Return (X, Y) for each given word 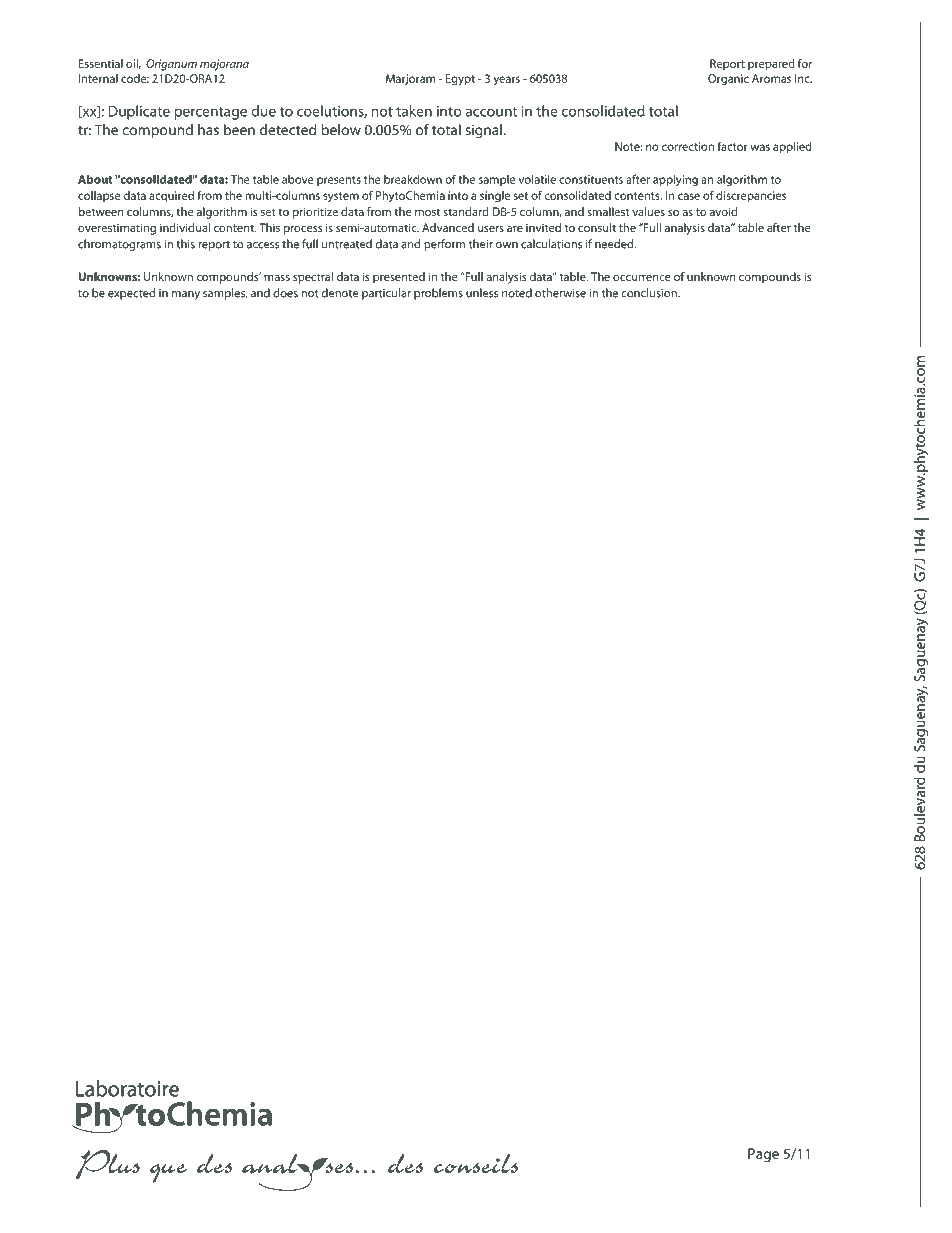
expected (131, 294)
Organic (728, 80)
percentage (210, 113)
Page (763, 1155)
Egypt (460, 80)
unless (482, 293)
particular (386, 294)
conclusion (650, 293)
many (186, 295)
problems (438, 294)
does (285, 293)
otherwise (560, 293)
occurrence (642, 278)
